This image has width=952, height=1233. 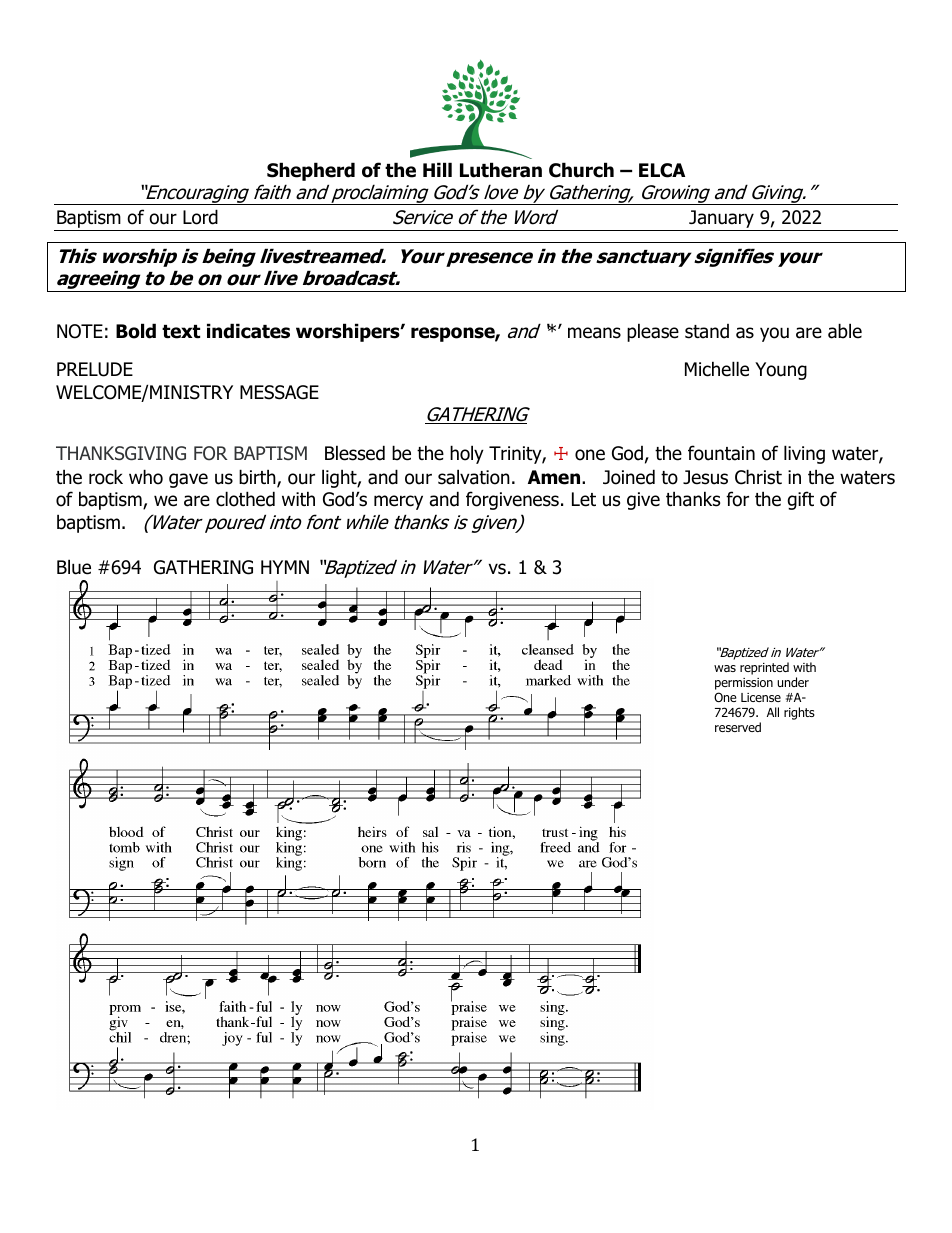 What do you see at coordinates (804, 454) in the image?
I see `living` at bounding box center [804, 454].
